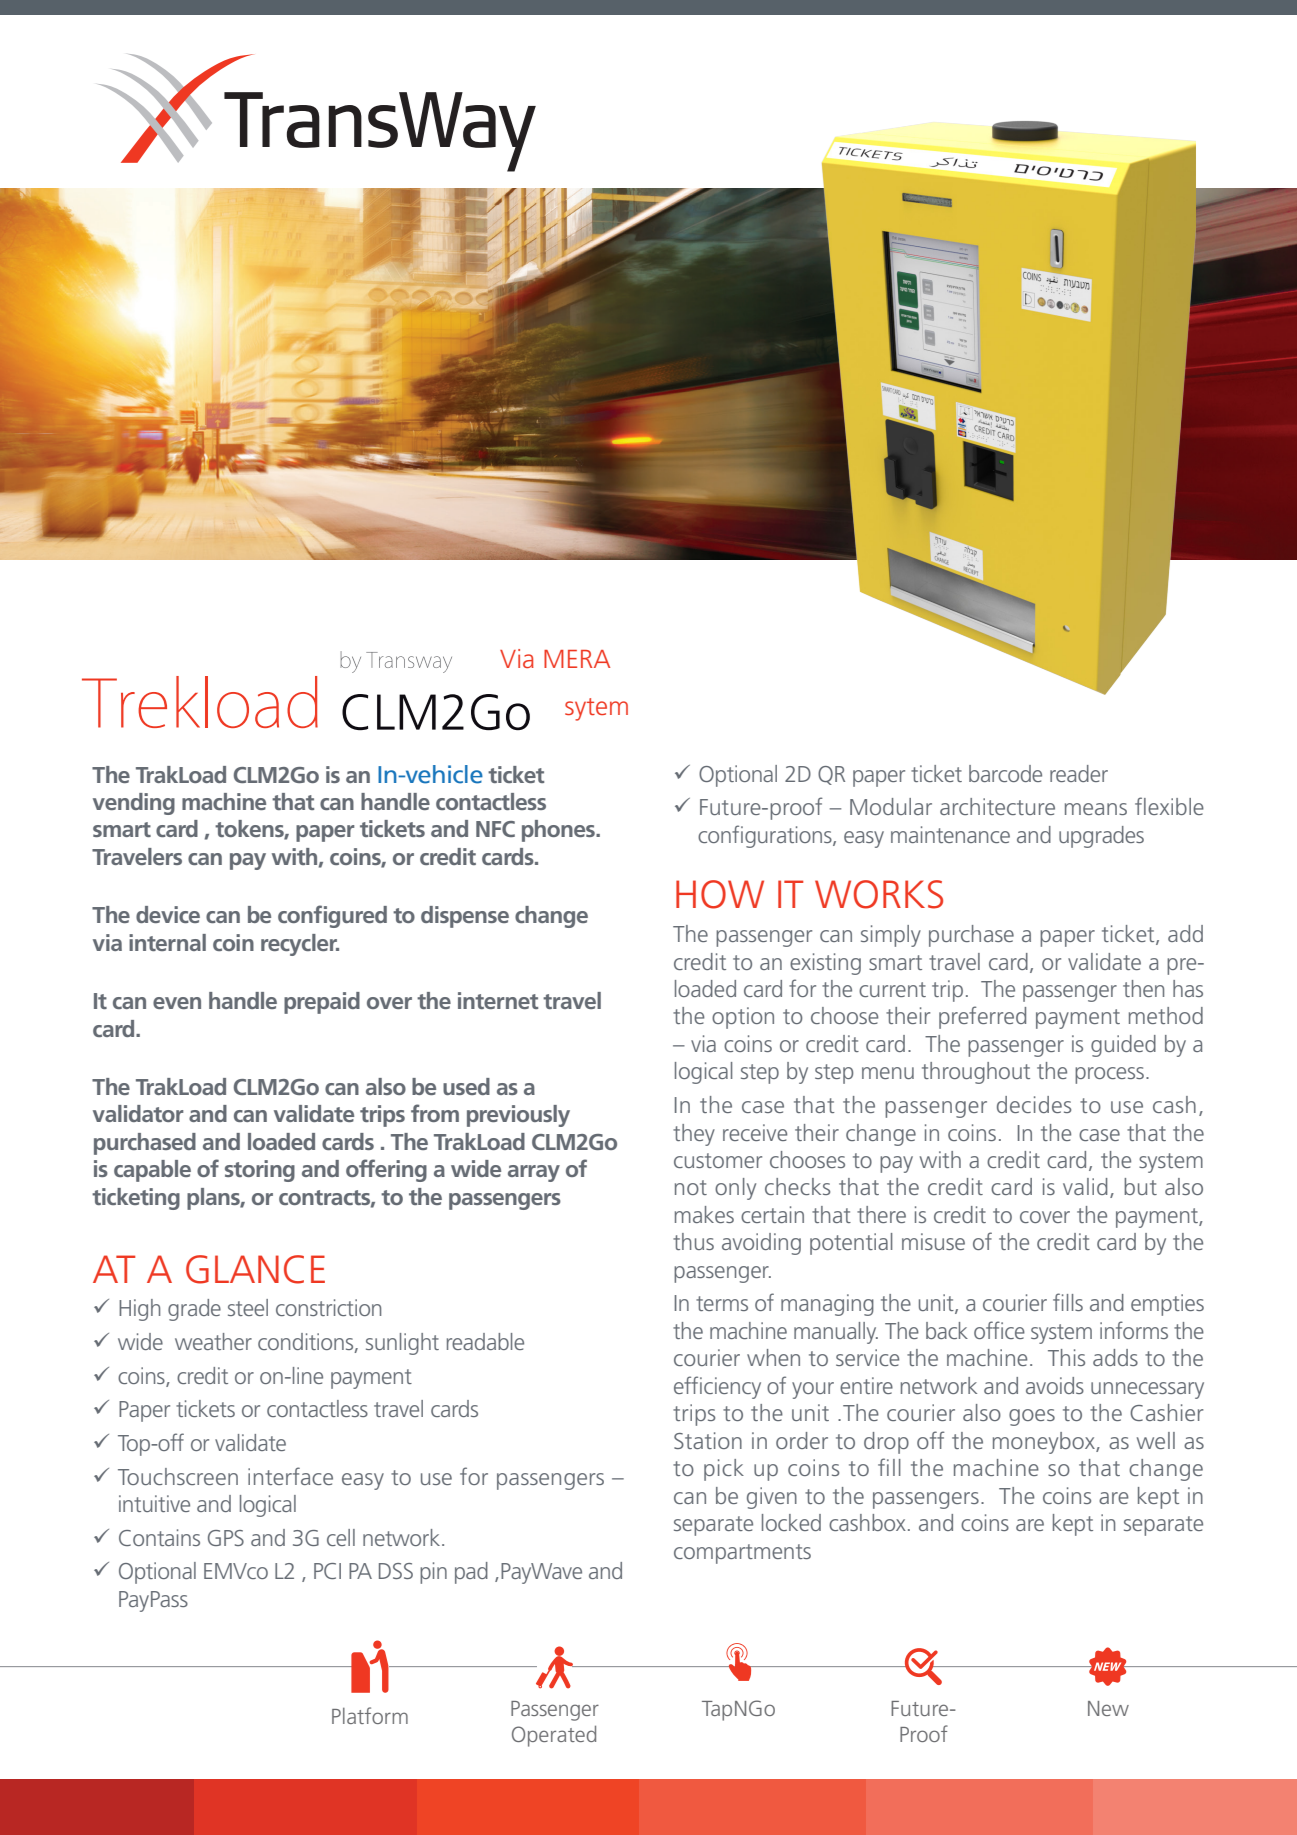 Image resolution: width=1297 pixels, height=1835 pixels. Describe the element at coordinates (1079, 773) in the document. I see `reader` at that location.
